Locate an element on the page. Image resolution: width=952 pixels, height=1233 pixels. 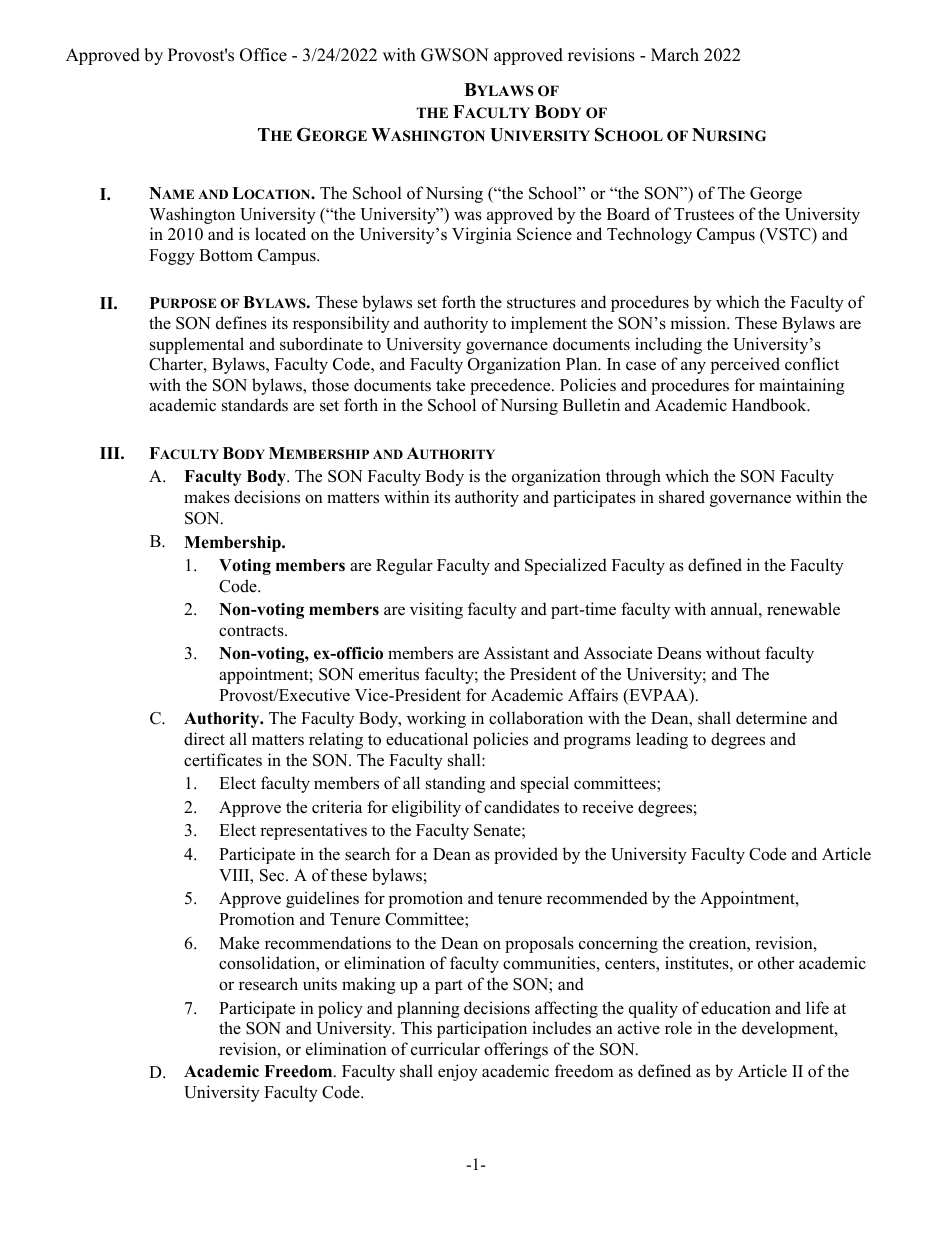
standards is located at coordinates (255, 405).
